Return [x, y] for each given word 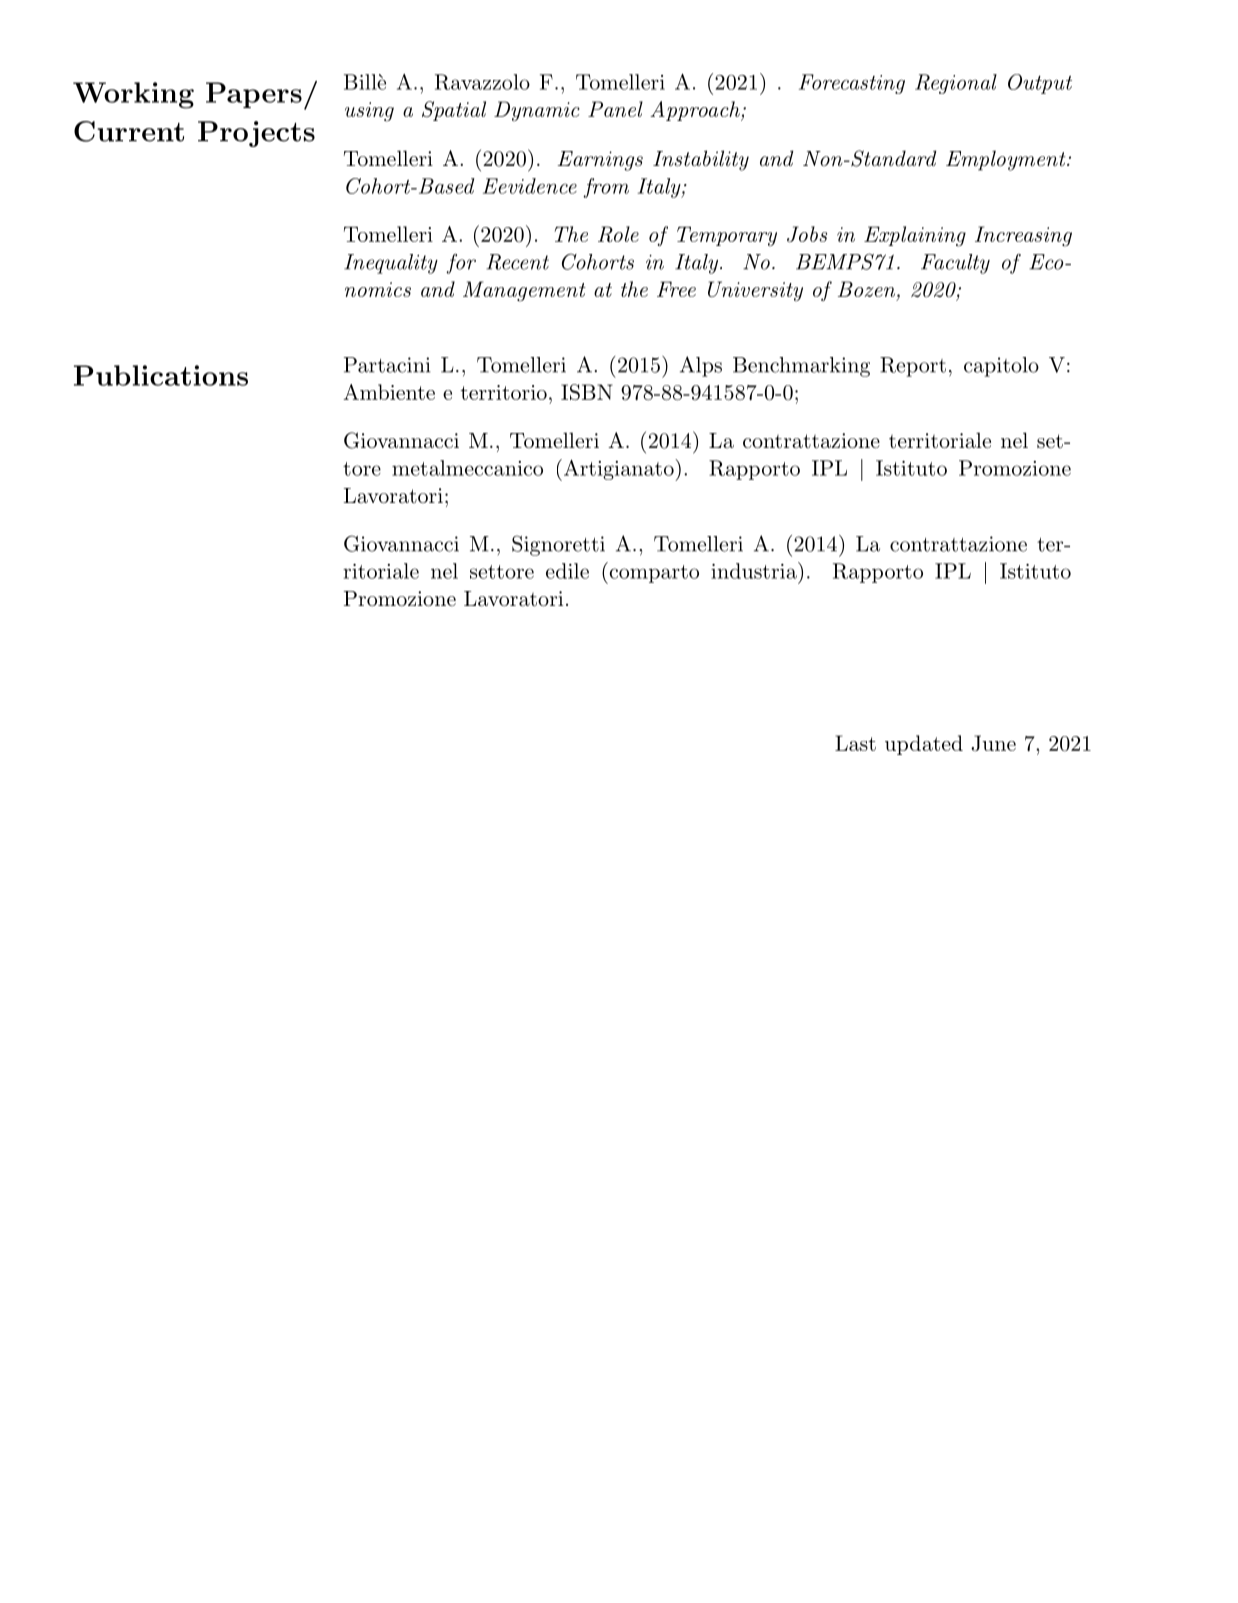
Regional [956, 84]
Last [855, 743]
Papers [254, 95]
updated [924, 745]
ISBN [587, 392]
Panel [615, 109]
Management [524, 291]
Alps [701, 366]
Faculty [955, 264]
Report [913, 367]
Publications [161, 375]
